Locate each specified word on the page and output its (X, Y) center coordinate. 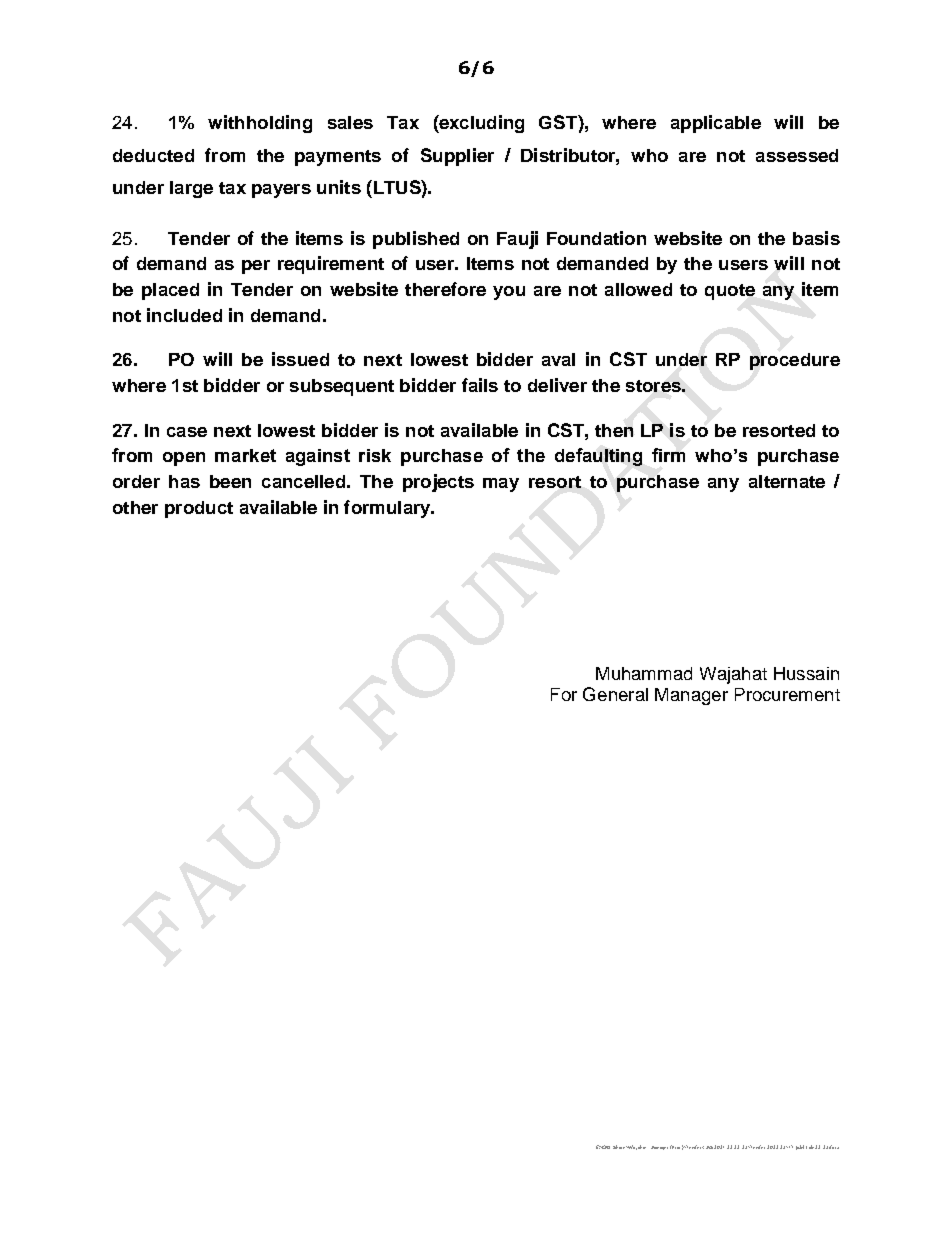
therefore (445, 289)
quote (730, 292)
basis (816, 238)
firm (668, 455)
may (501, 485)
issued (300, 359)
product (199, 509)
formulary (388, 509)
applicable (716, 124)
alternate (787, 481)
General (615, 694)
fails (480, 385)
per (256, 267)
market (245, 455)
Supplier (457, 157)
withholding (260, 124)
